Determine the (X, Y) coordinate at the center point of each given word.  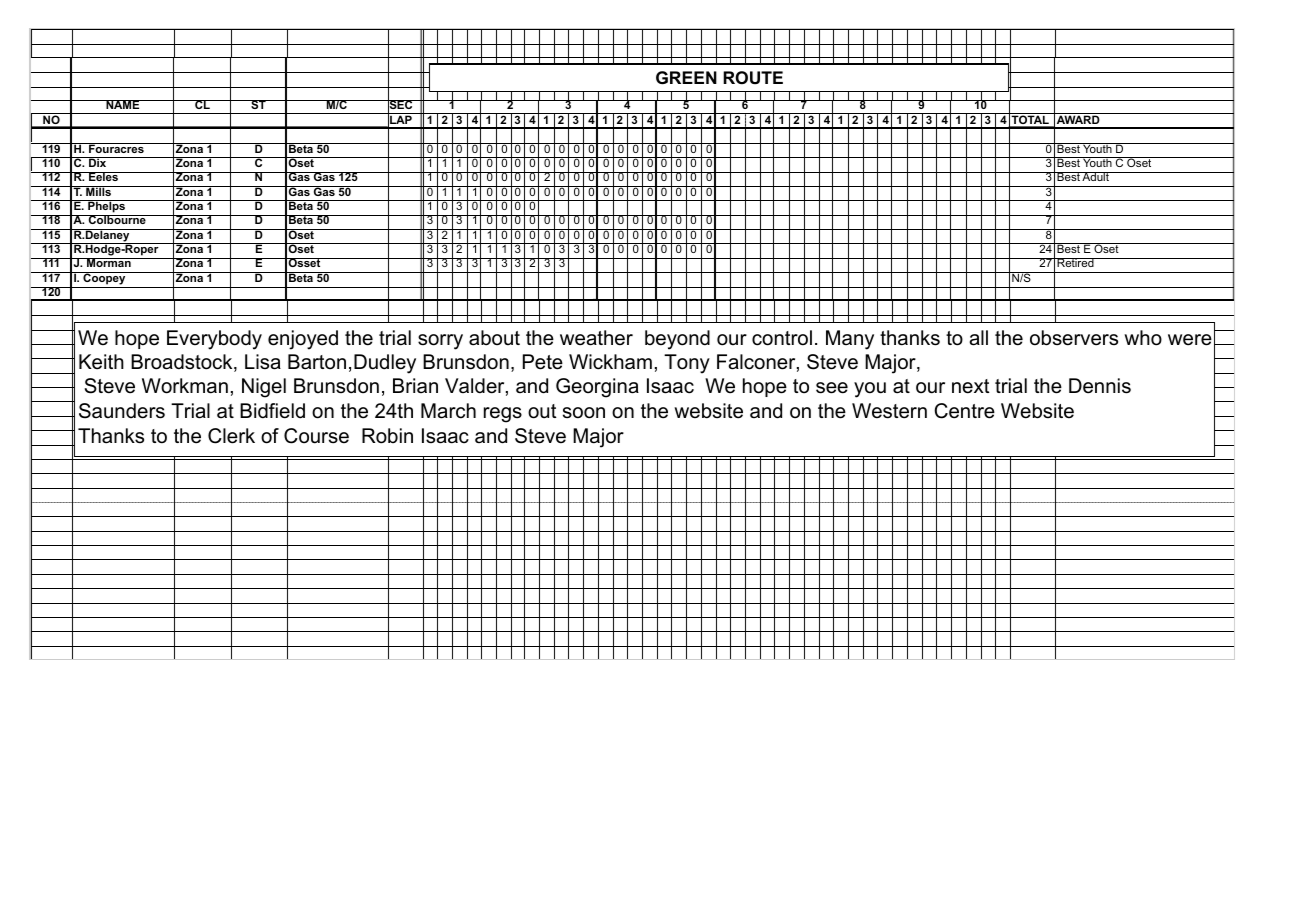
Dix (98, 162)
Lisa (263, 362)
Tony (687, 364)
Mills (98, 191)
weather (596, 338)
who (1143, 338)
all (978, 338)
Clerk (231, 436)
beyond (677, 340)
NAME (123, 104)
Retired (1075, 262)
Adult (1096, 176)
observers (1074, 338)
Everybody (214, 340)
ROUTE (753, 78)
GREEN (686, 78)
